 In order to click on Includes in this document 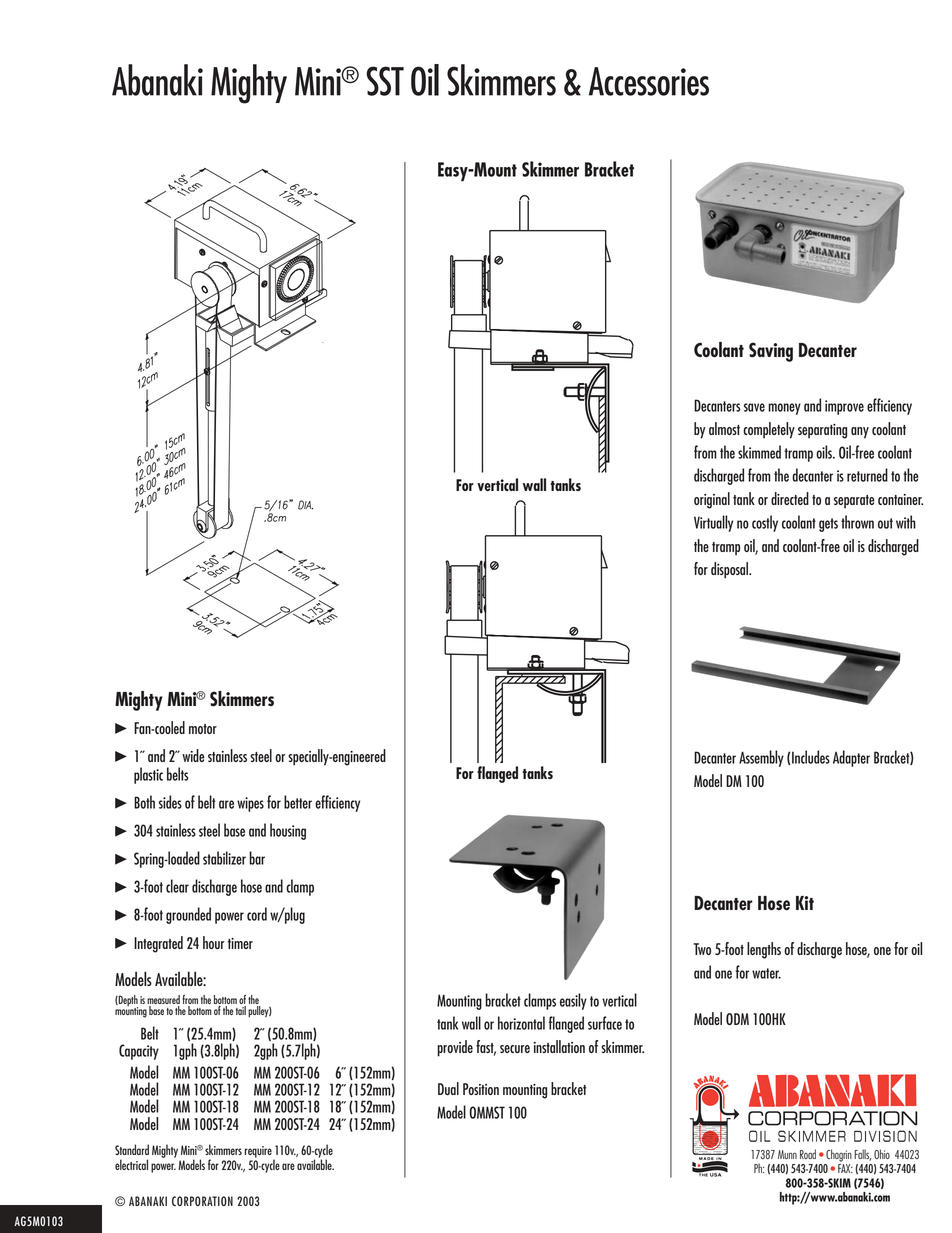, I will do `click(811, 757)`.
